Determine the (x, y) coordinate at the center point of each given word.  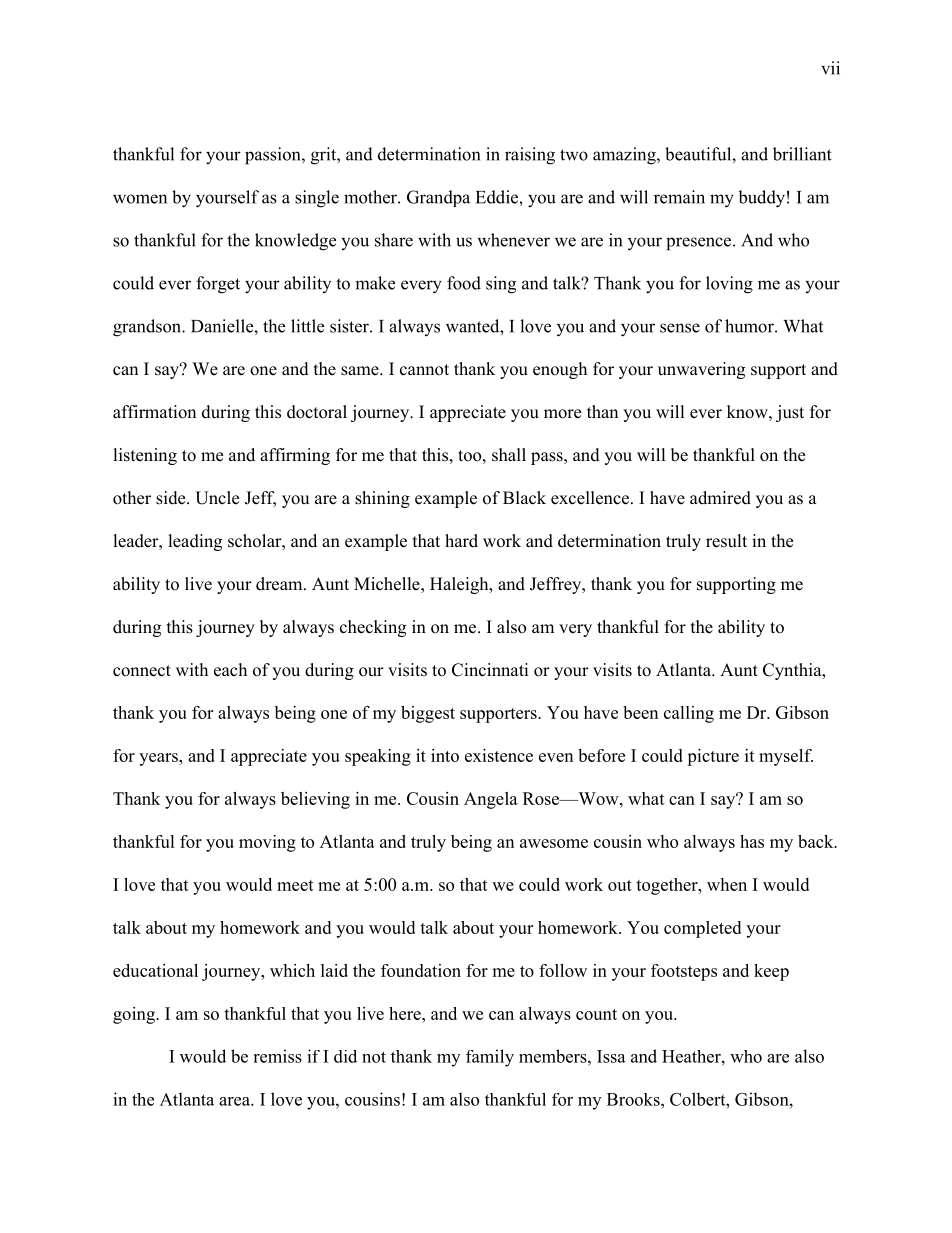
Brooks (634, 1099)
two (574, 155)
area (235, 1101)
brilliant (802, 154)
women (140, 199)
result (726, 541)
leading (195, 542)
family (490, 1058)
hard (461, 541)
